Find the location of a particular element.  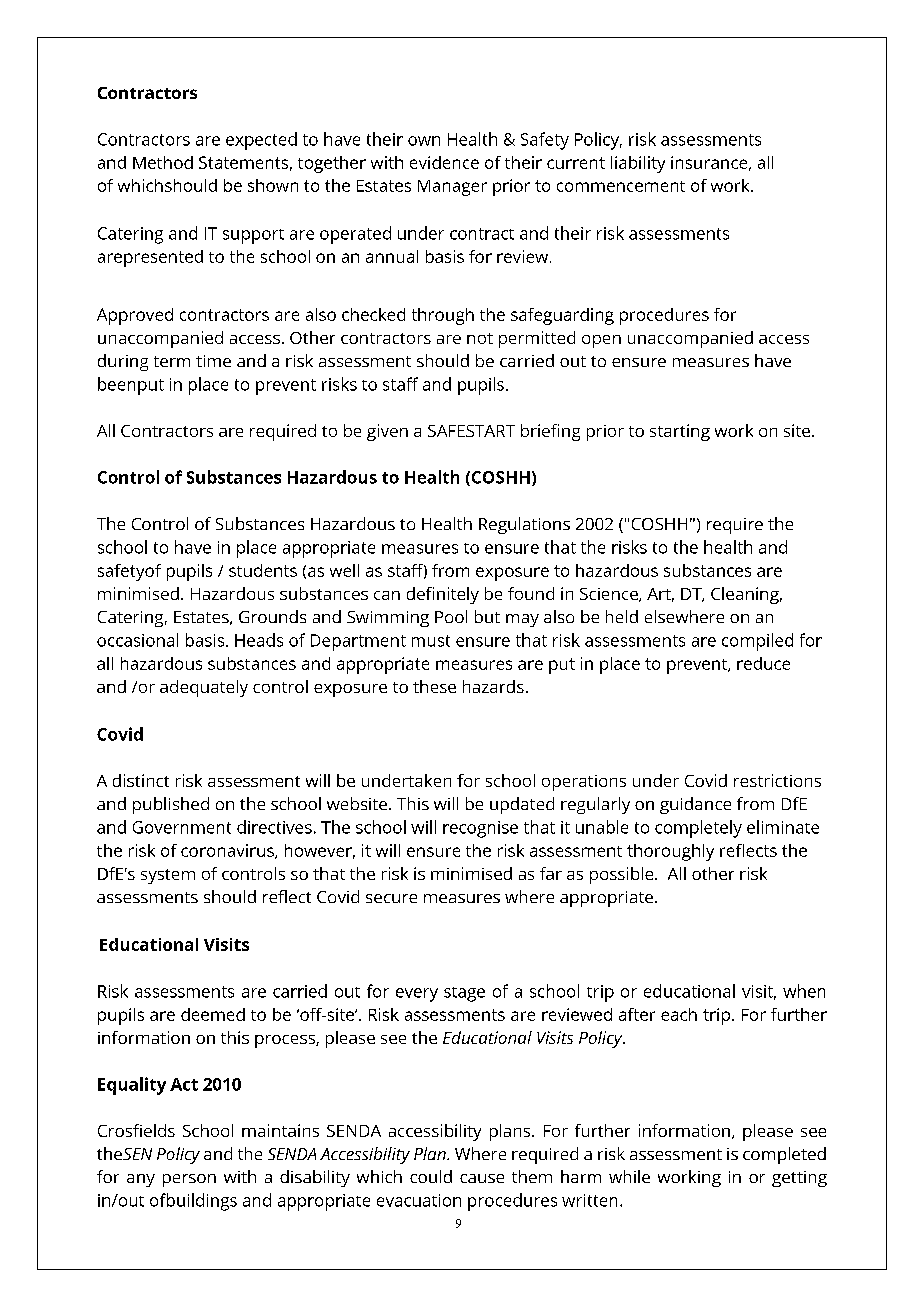

person is located at coordinates (189, 1180).
